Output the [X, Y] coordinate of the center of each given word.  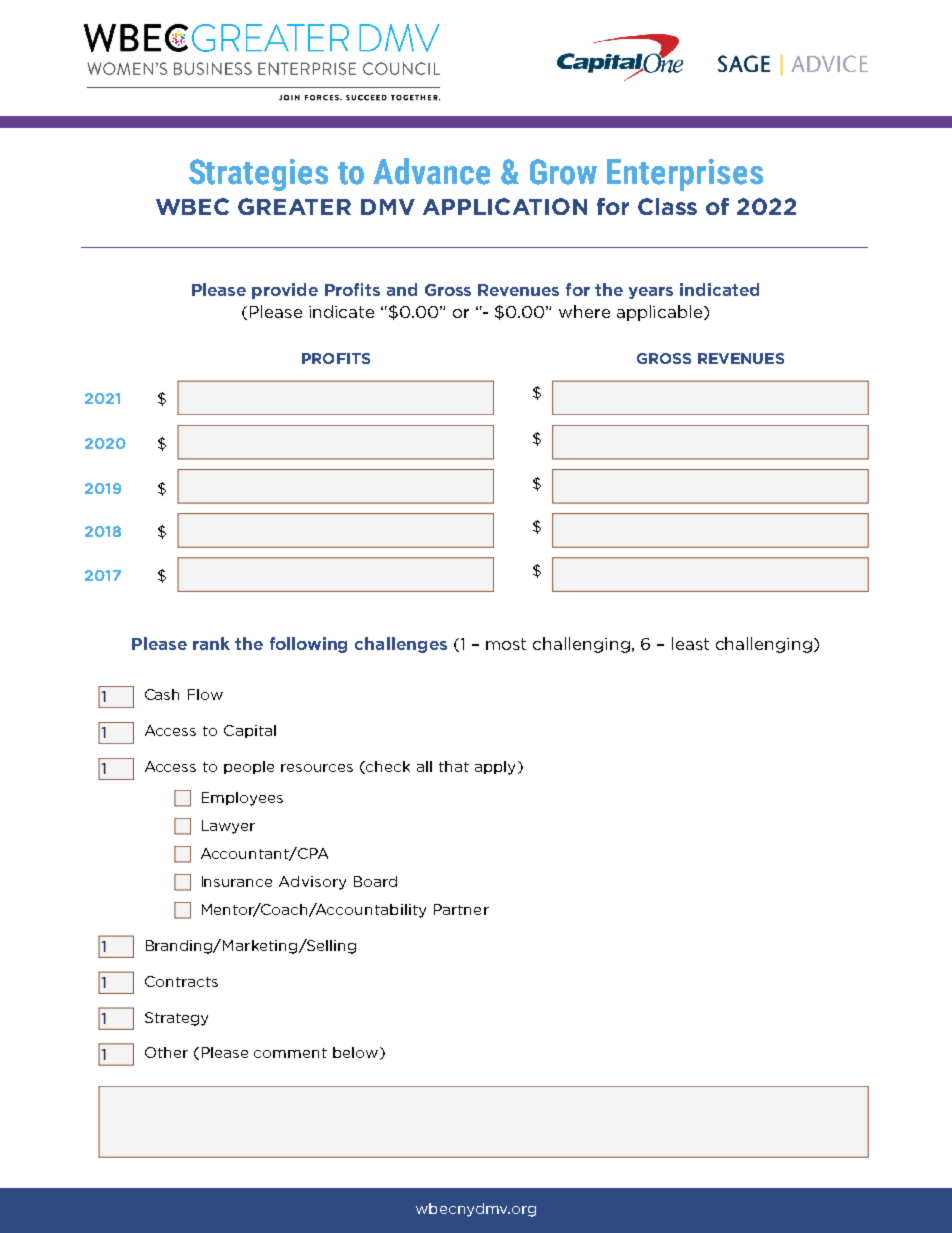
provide [285, 291]
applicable [661, 313]
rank [211, 643]
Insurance [237, 881]
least [690, 643]
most [506, 644]
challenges [401, 645]
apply [495, 768]
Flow [205, 694]
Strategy [176, 1019]
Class [667, 206]
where [584, 311]
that [454, 766]
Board [375, 881]
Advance [431, 171]
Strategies [258, 175]
